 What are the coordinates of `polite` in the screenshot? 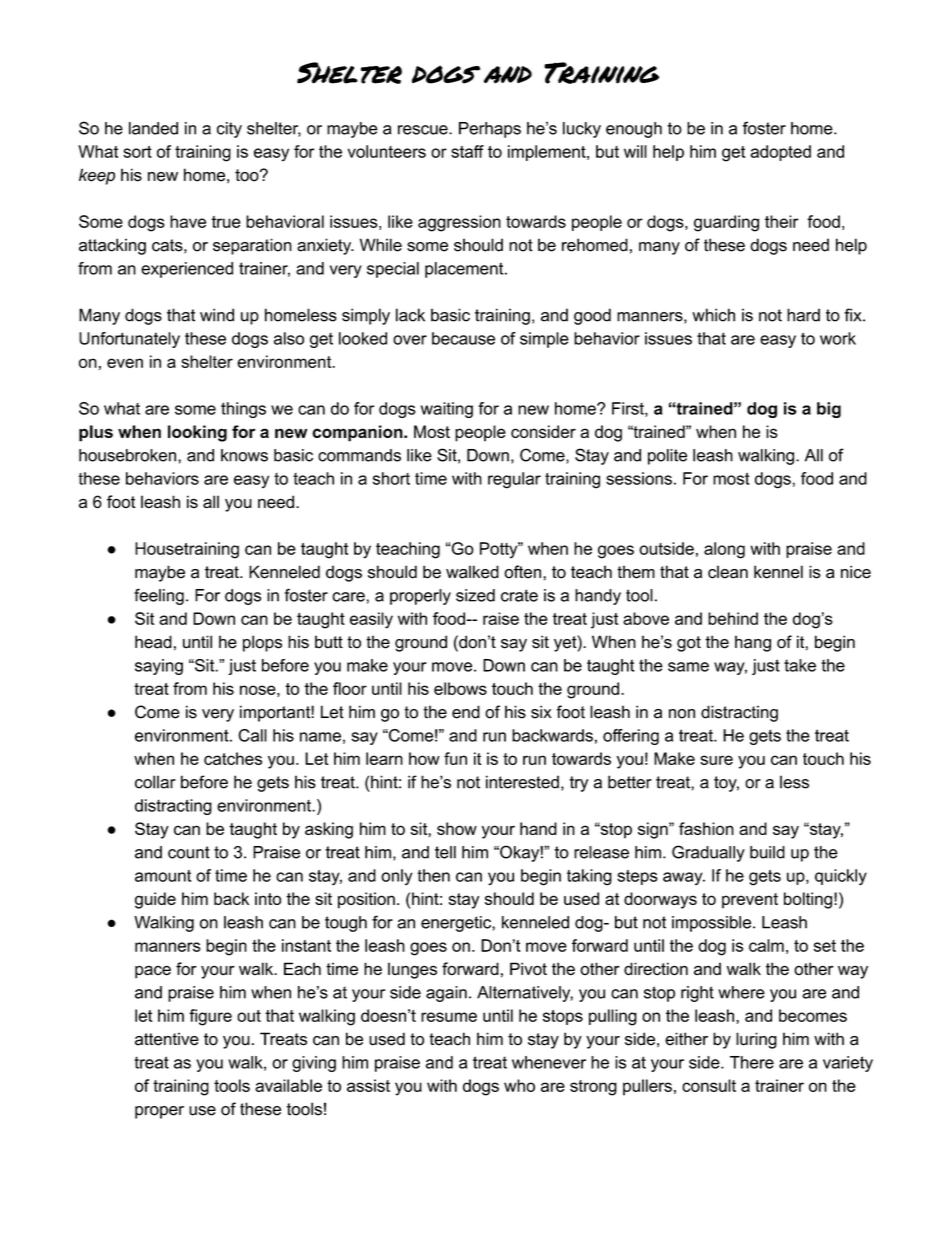 It's located at (667, 457).
